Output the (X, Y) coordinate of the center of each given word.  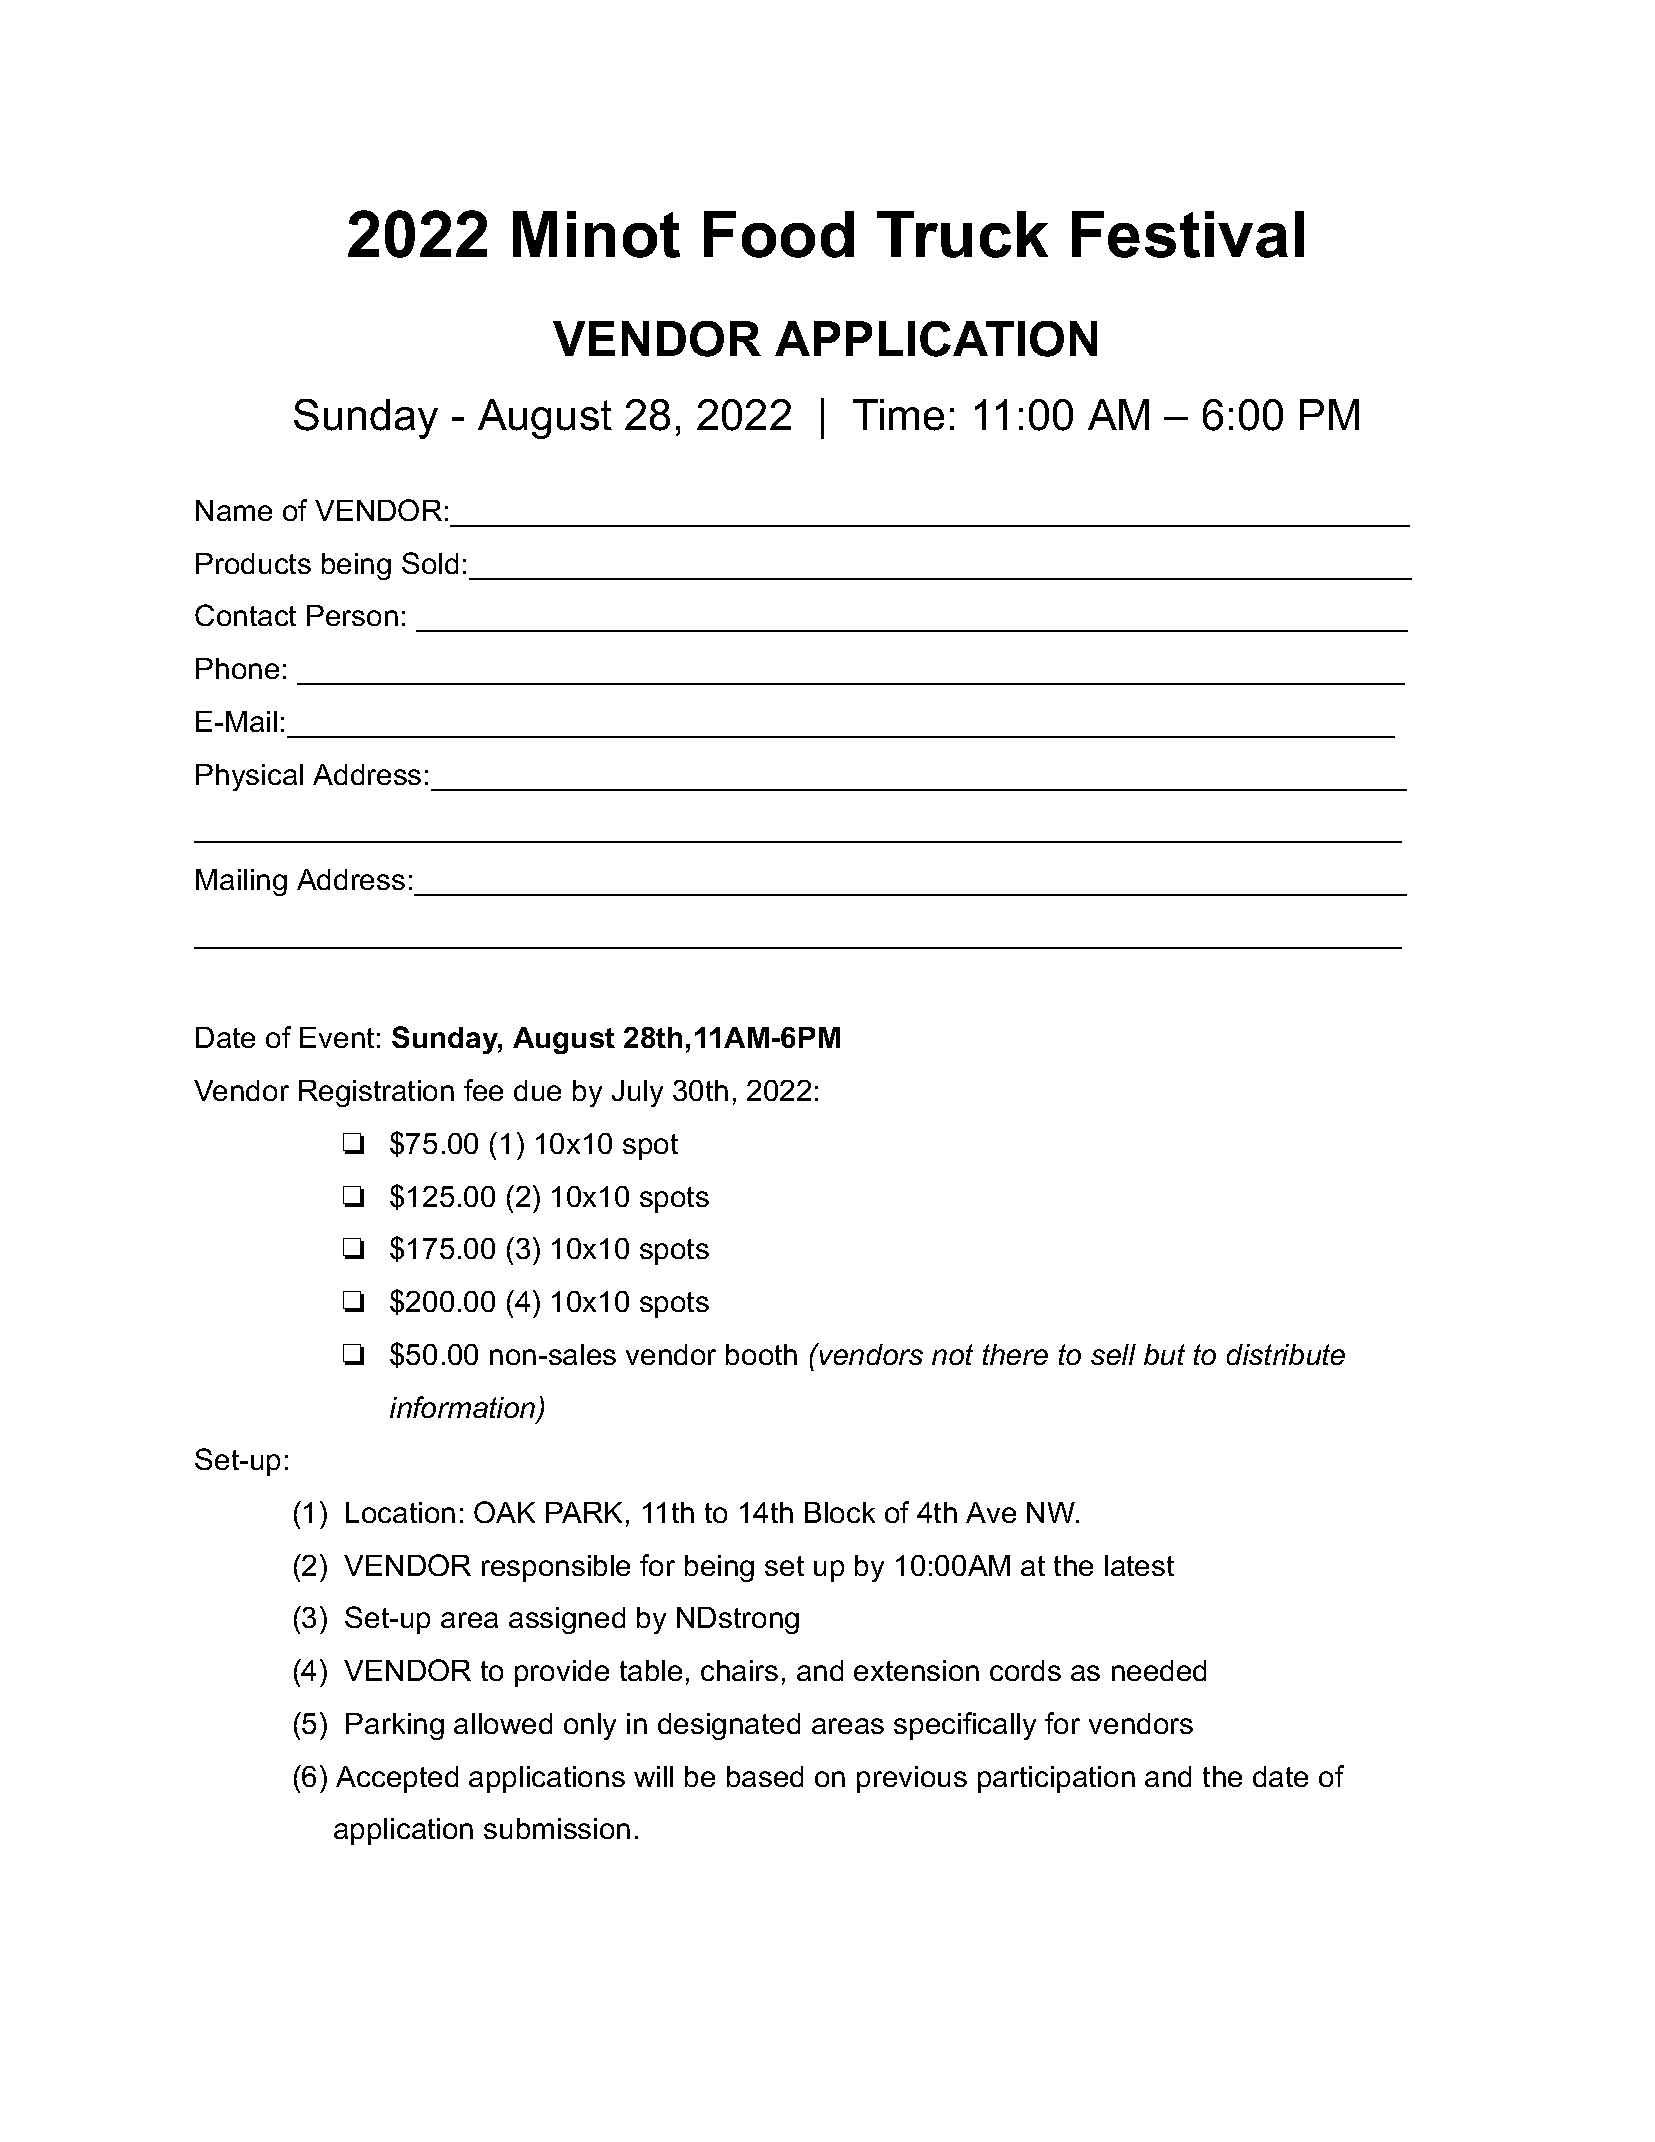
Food (779, 234)
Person (352, 615)
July (637, 1093)
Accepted (397, 1779)
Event (337, 1037)
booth (761, 1354)
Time (898, 415)
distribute (1286, 1354)
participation (1056, 1779)
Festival (1188, 234)
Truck (962, 234)
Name (234, 510)
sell (1113, 1354)
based (765, 1776)
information (464, 1408)
